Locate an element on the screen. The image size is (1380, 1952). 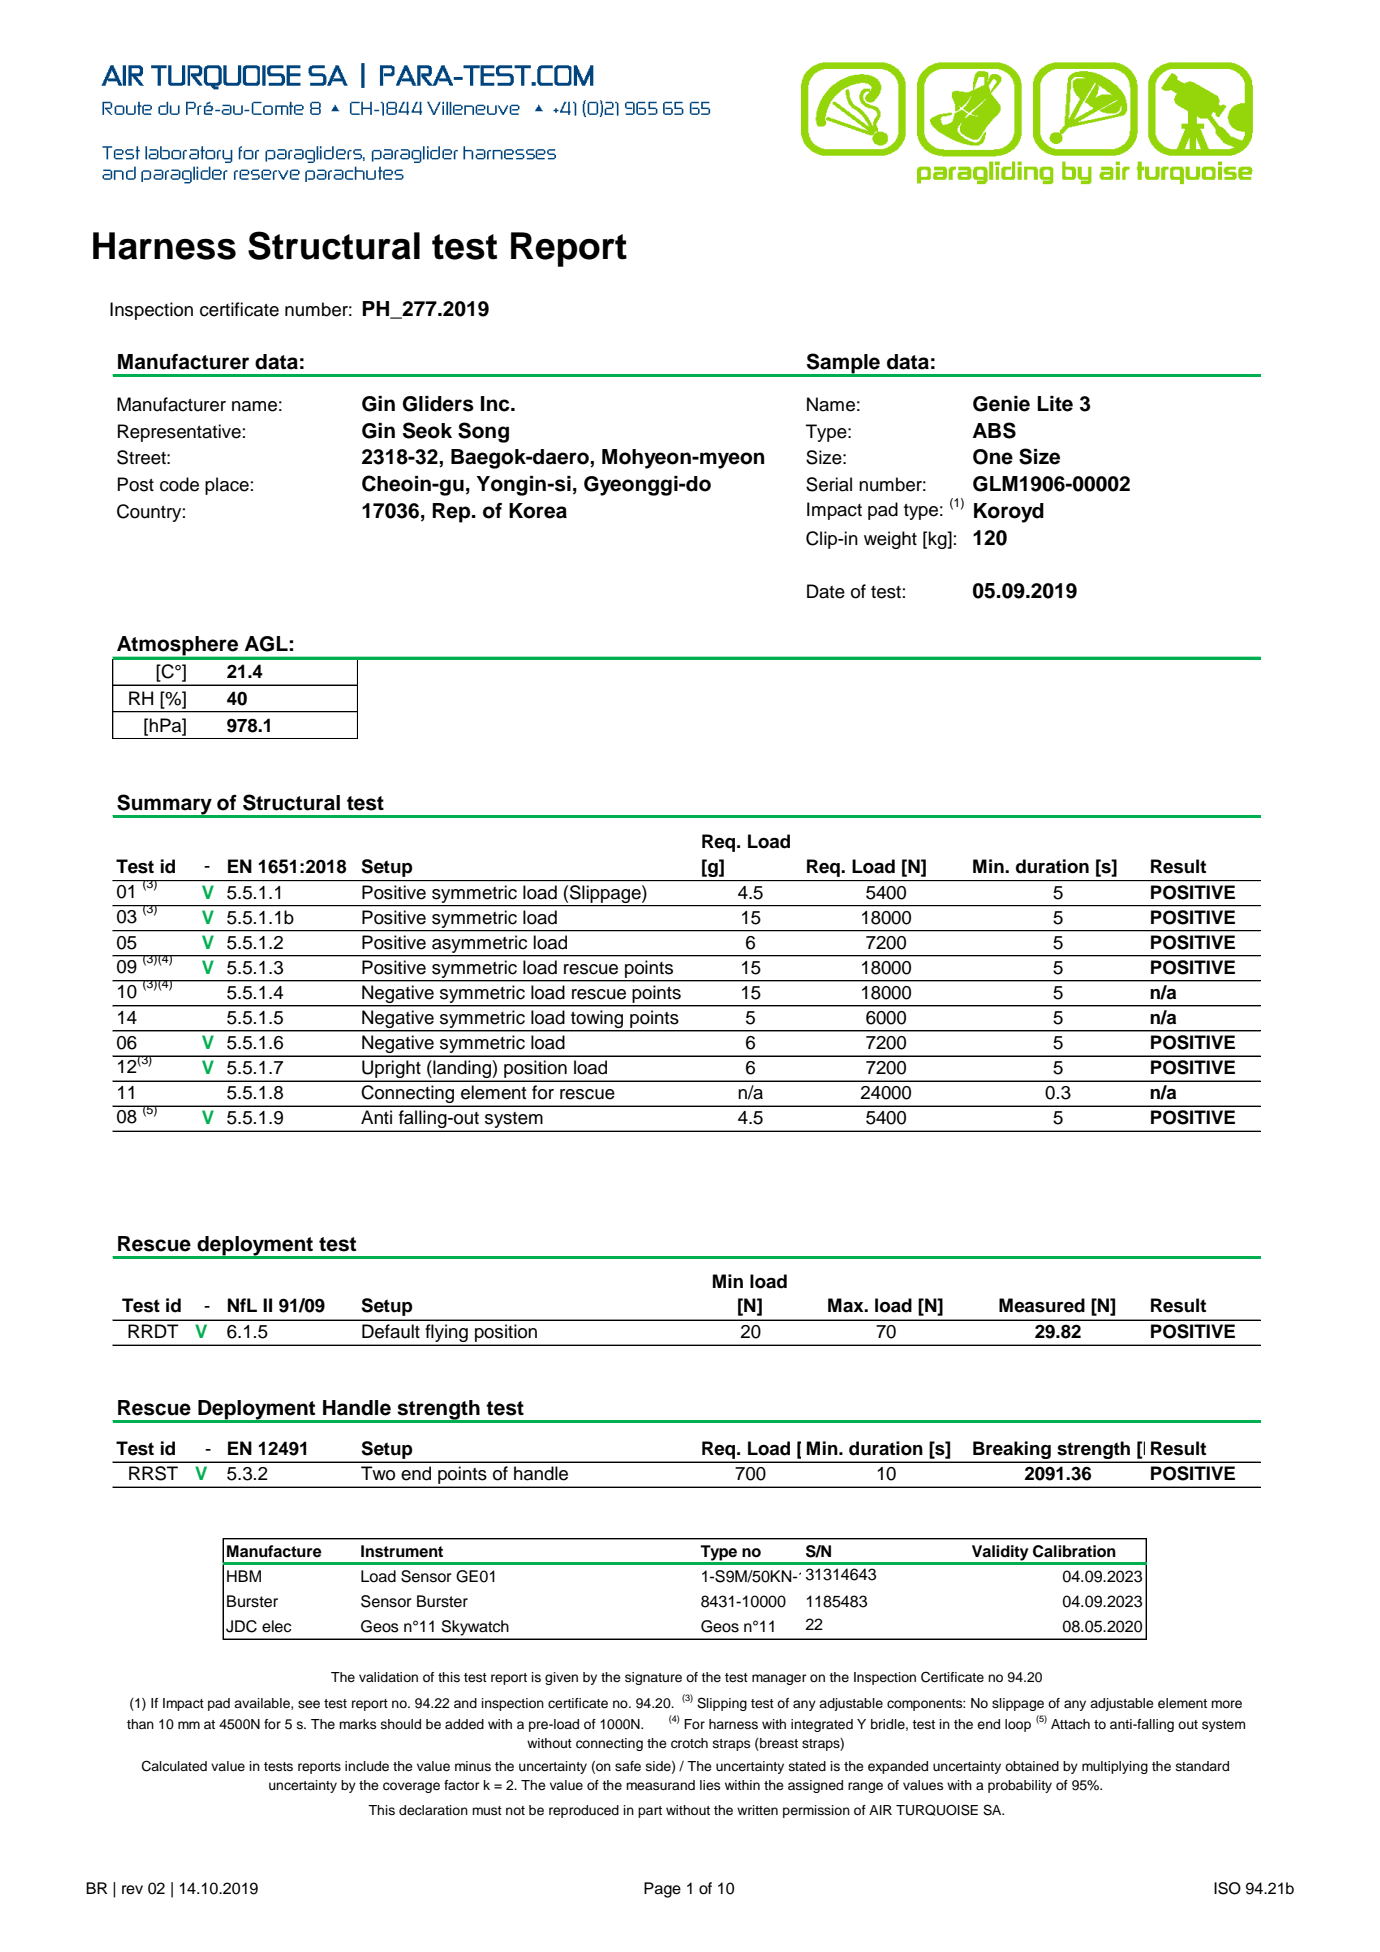
multiplying is located at coordinates (1115, 1767).
